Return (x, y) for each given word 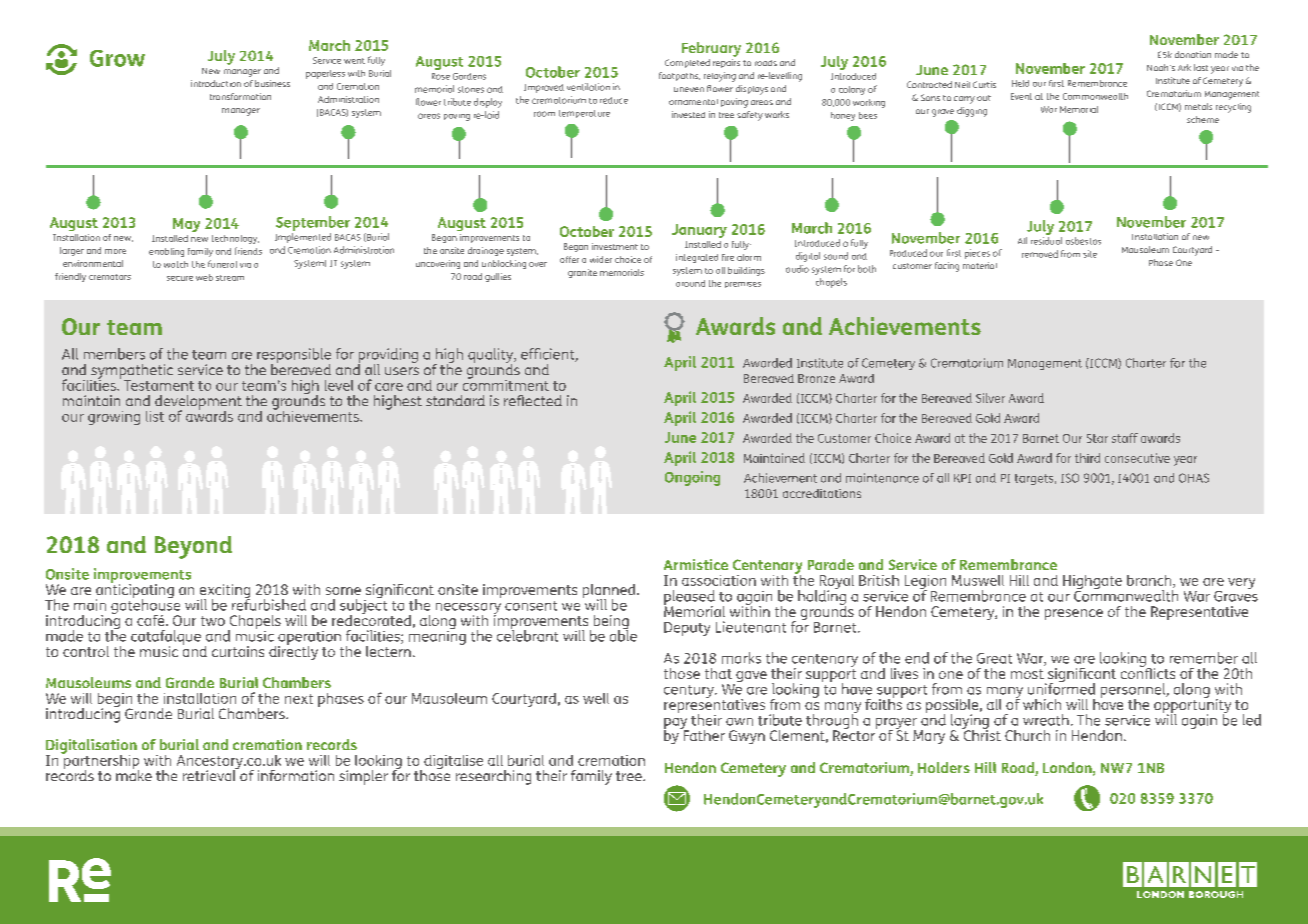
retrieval (210, 774)
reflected (533, 400)
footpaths (679, 76)
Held (1020, 83)
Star (1097, 438)
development (198, 403)
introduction (216, 83)
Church (1027, 735)
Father (703, 734)
